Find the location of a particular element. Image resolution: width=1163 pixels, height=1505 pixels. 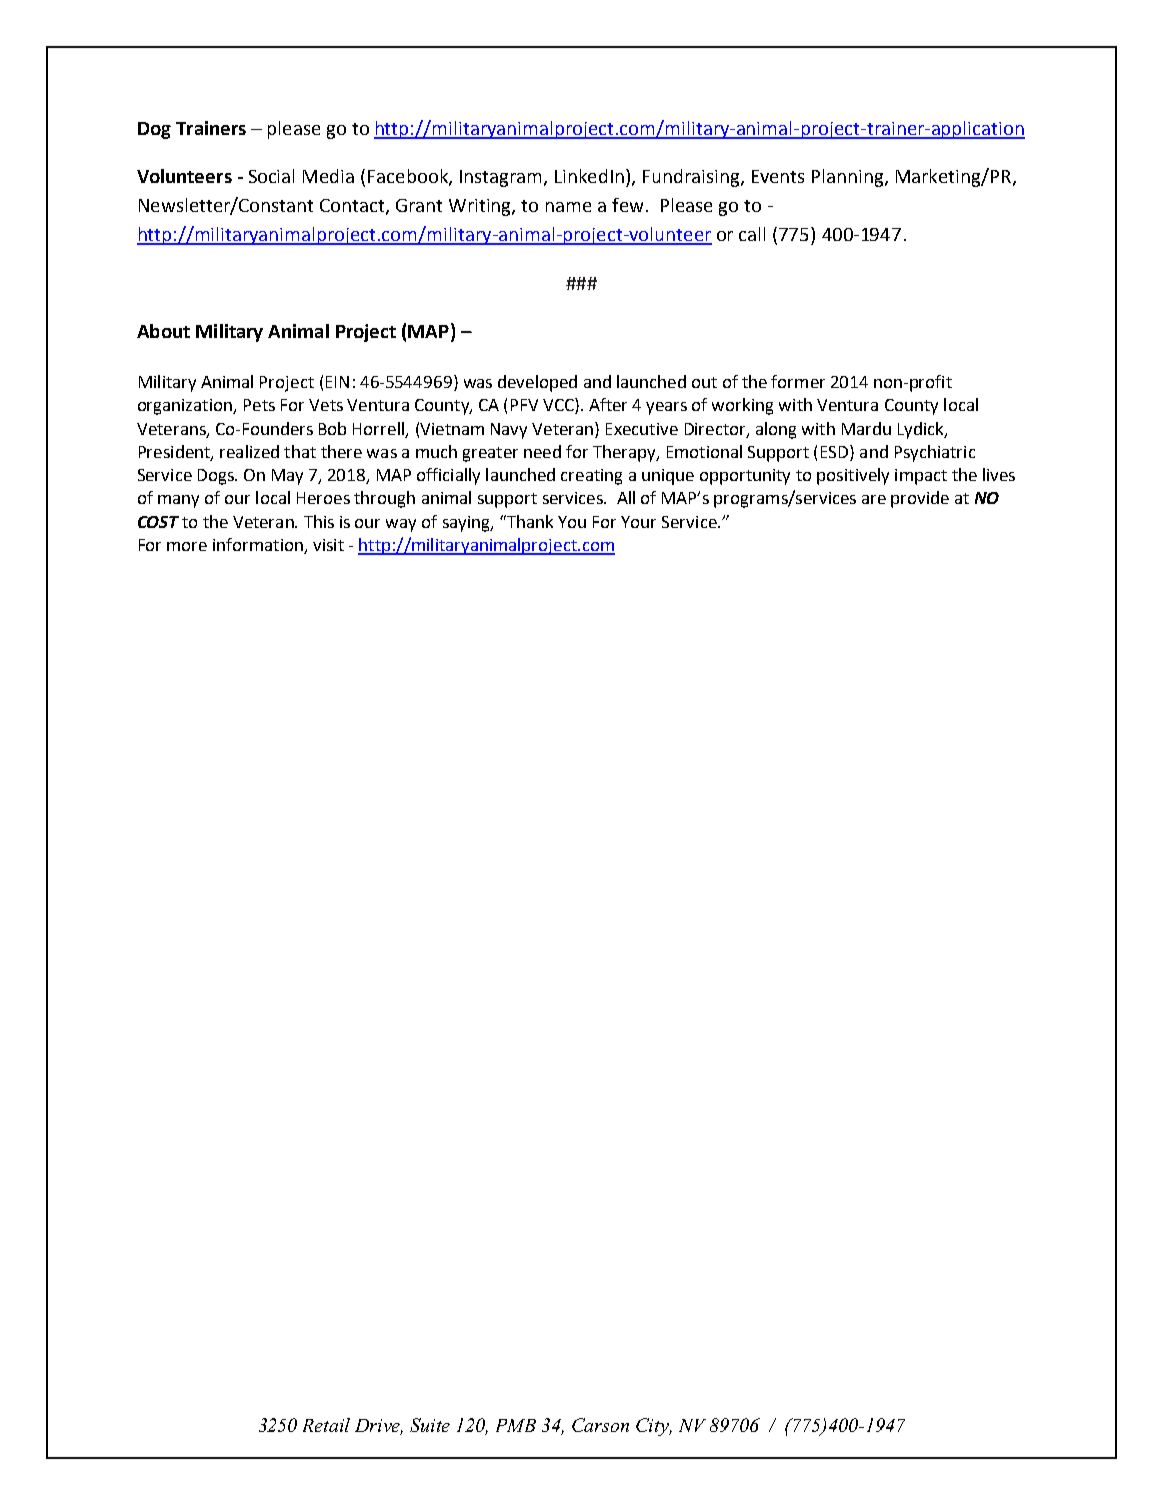

name is located at coordinates (568, 207).
